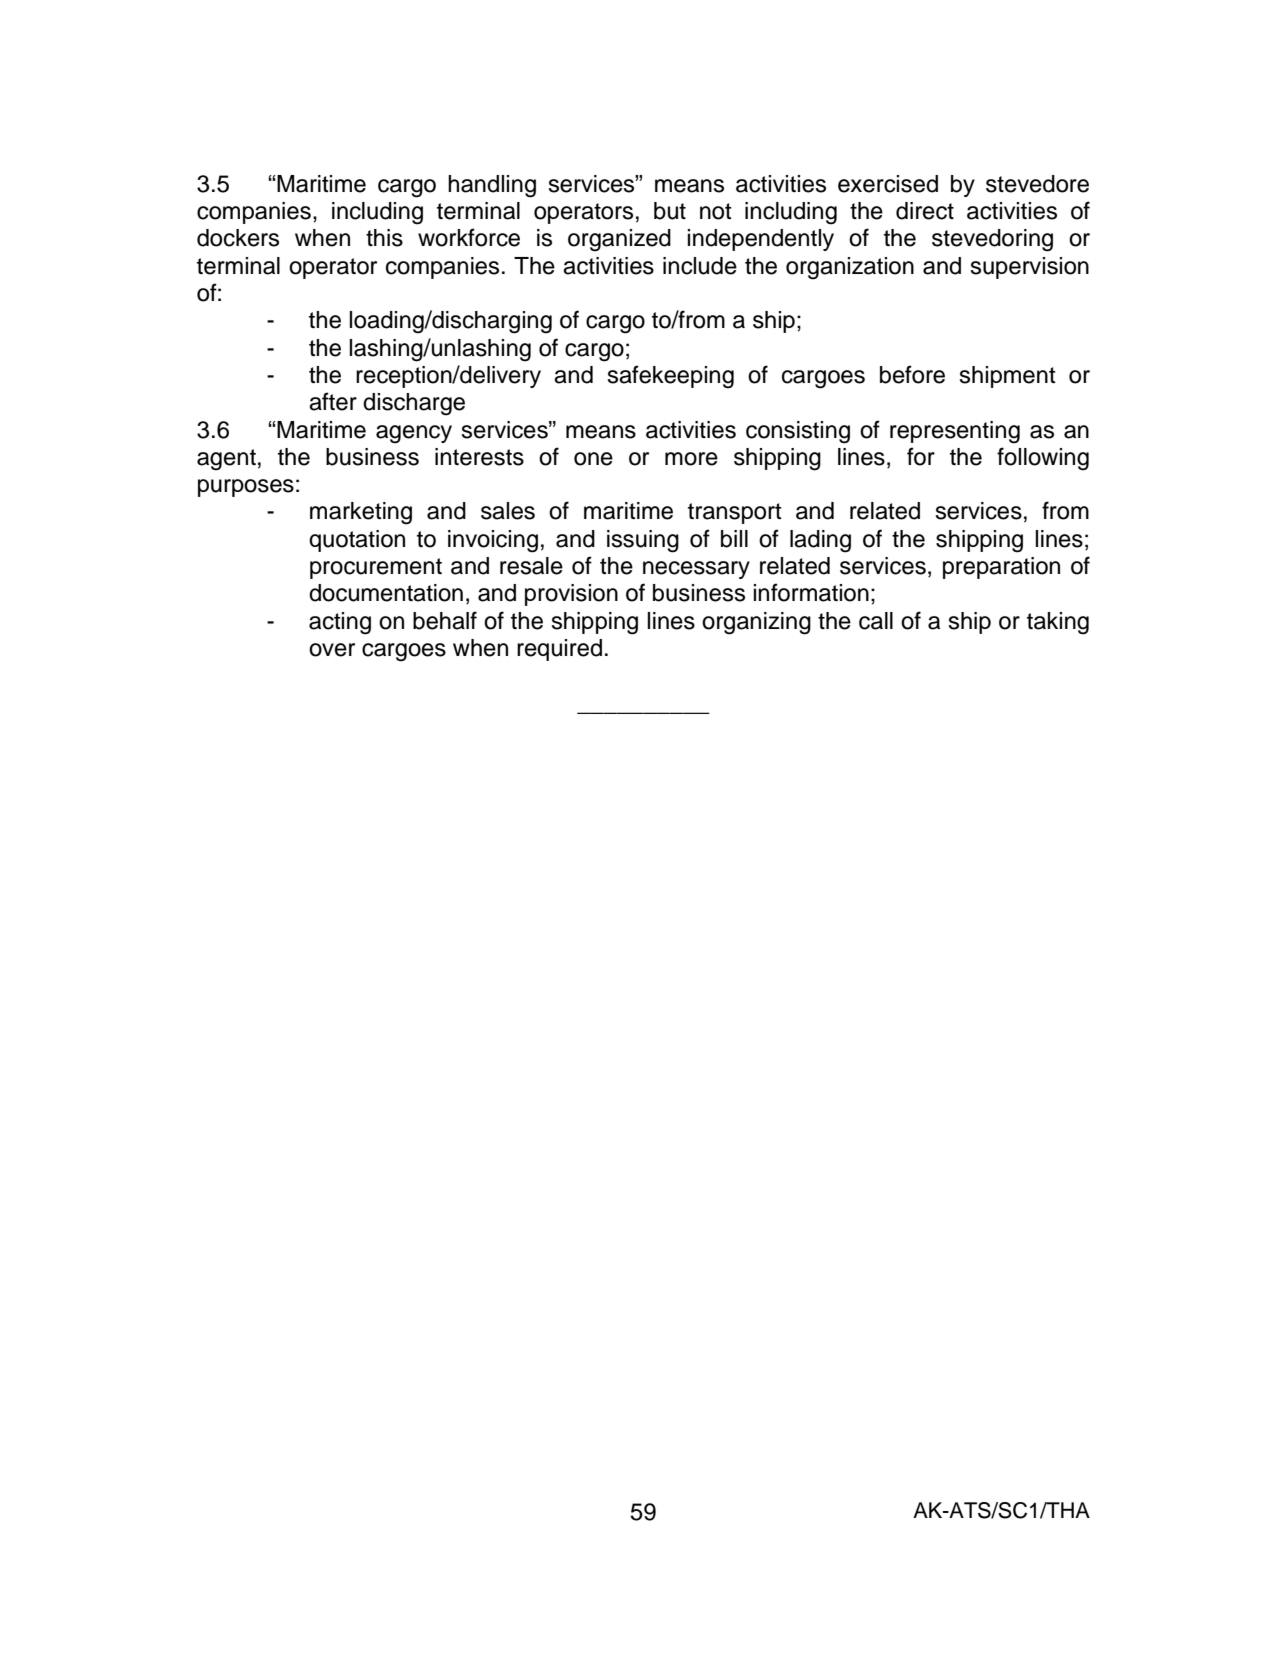 This page has width=1287, height=1665. What do you see at coordinates (238, 238) in the page?
I see `dockers` at bounding box center [238, 238].
